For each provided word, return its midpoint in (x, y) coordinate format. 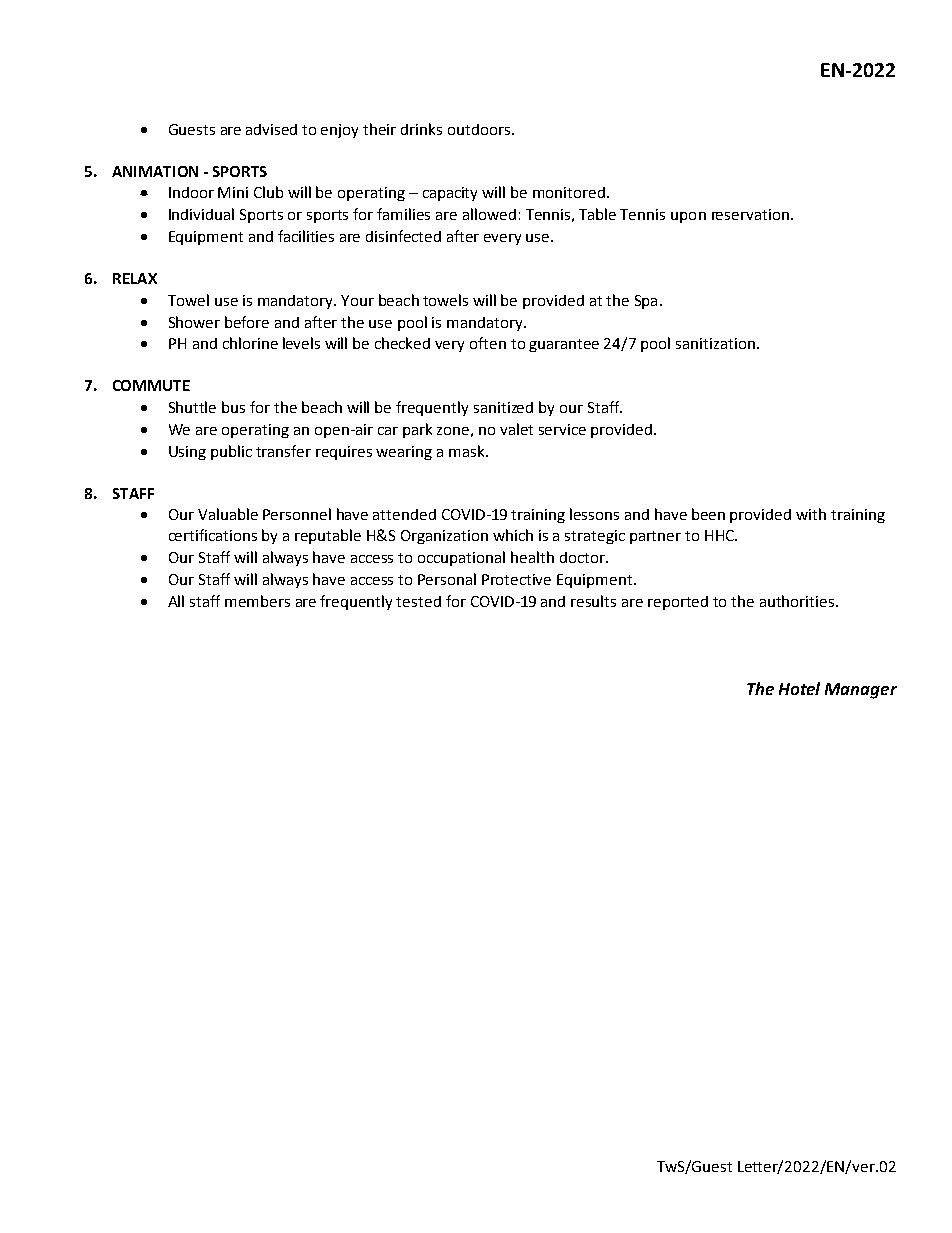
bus (233, 407)
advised (271, 129)
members (257, 601)
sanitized (503, 407)
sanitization (715, 343)
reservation (750, 214)
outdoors (479, 129)
